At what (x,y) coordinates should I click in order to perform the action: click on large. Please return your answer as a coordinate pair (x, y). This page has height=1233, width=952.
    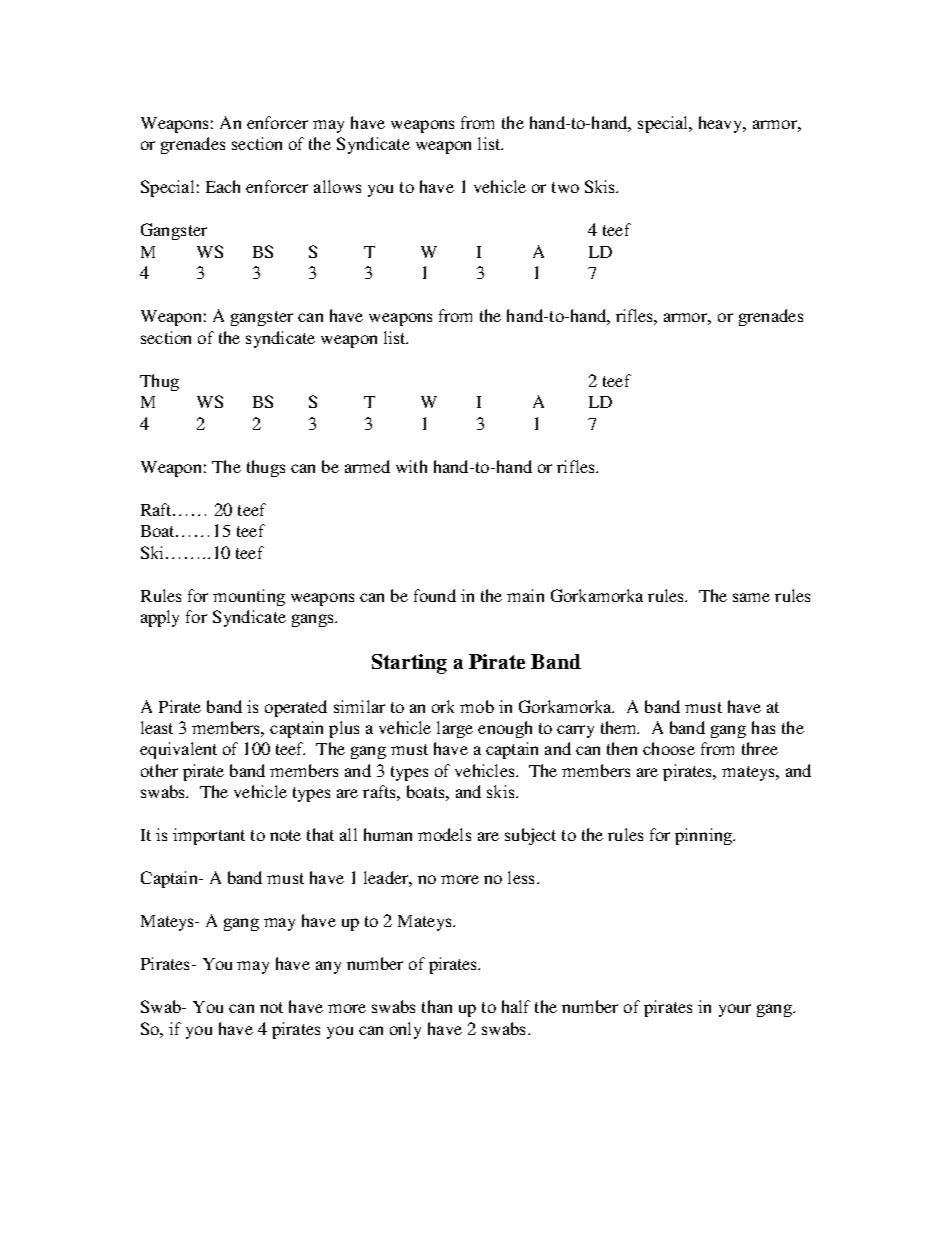
    Looking at the image, I should click on (455, 729).
